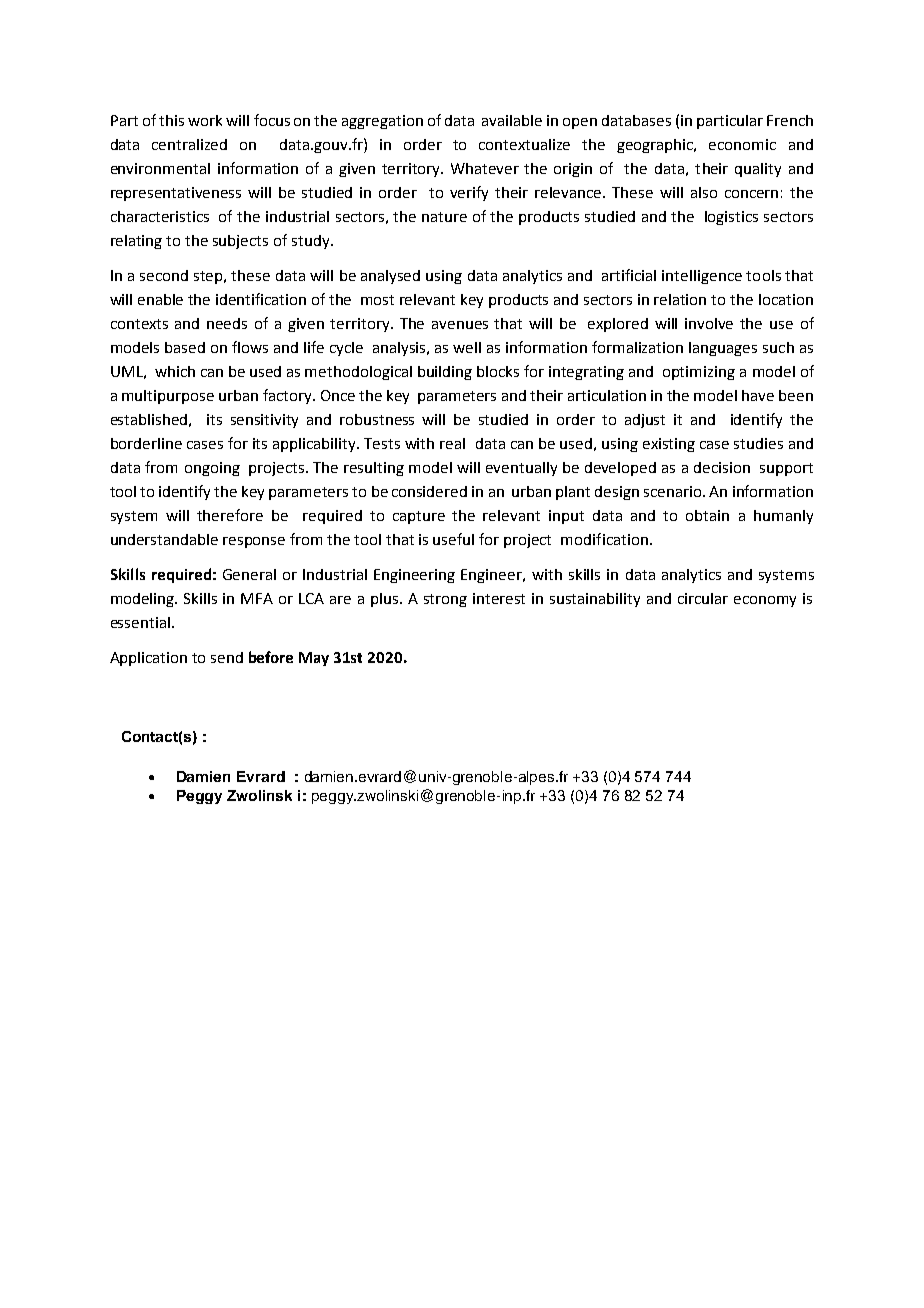 The height and width of the page is (1308, 924). Describe the element at coordinates (512, 120) in the page. I see `available` at that location.
